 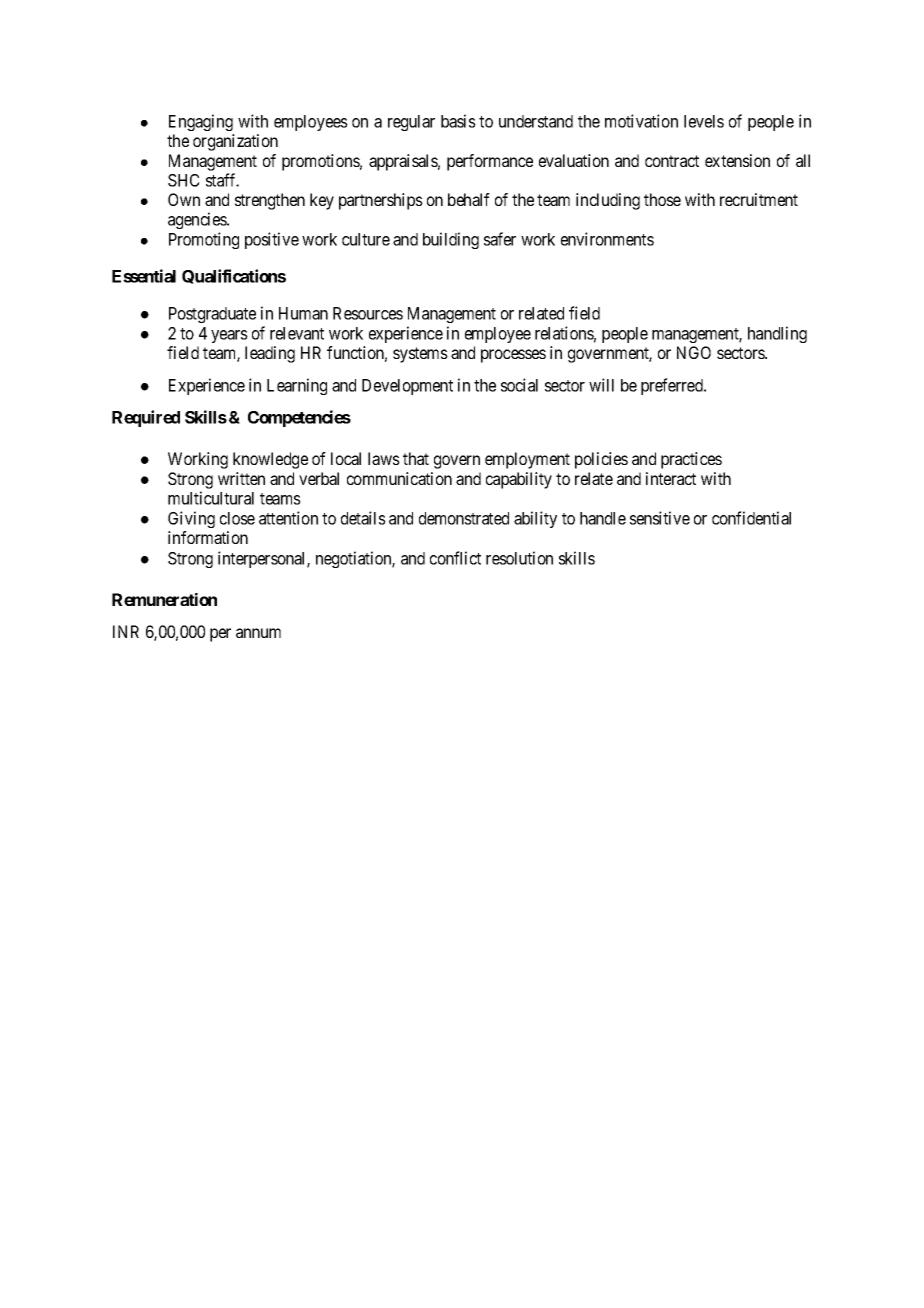 I want to click on practices, so click(x=691, y=460).
